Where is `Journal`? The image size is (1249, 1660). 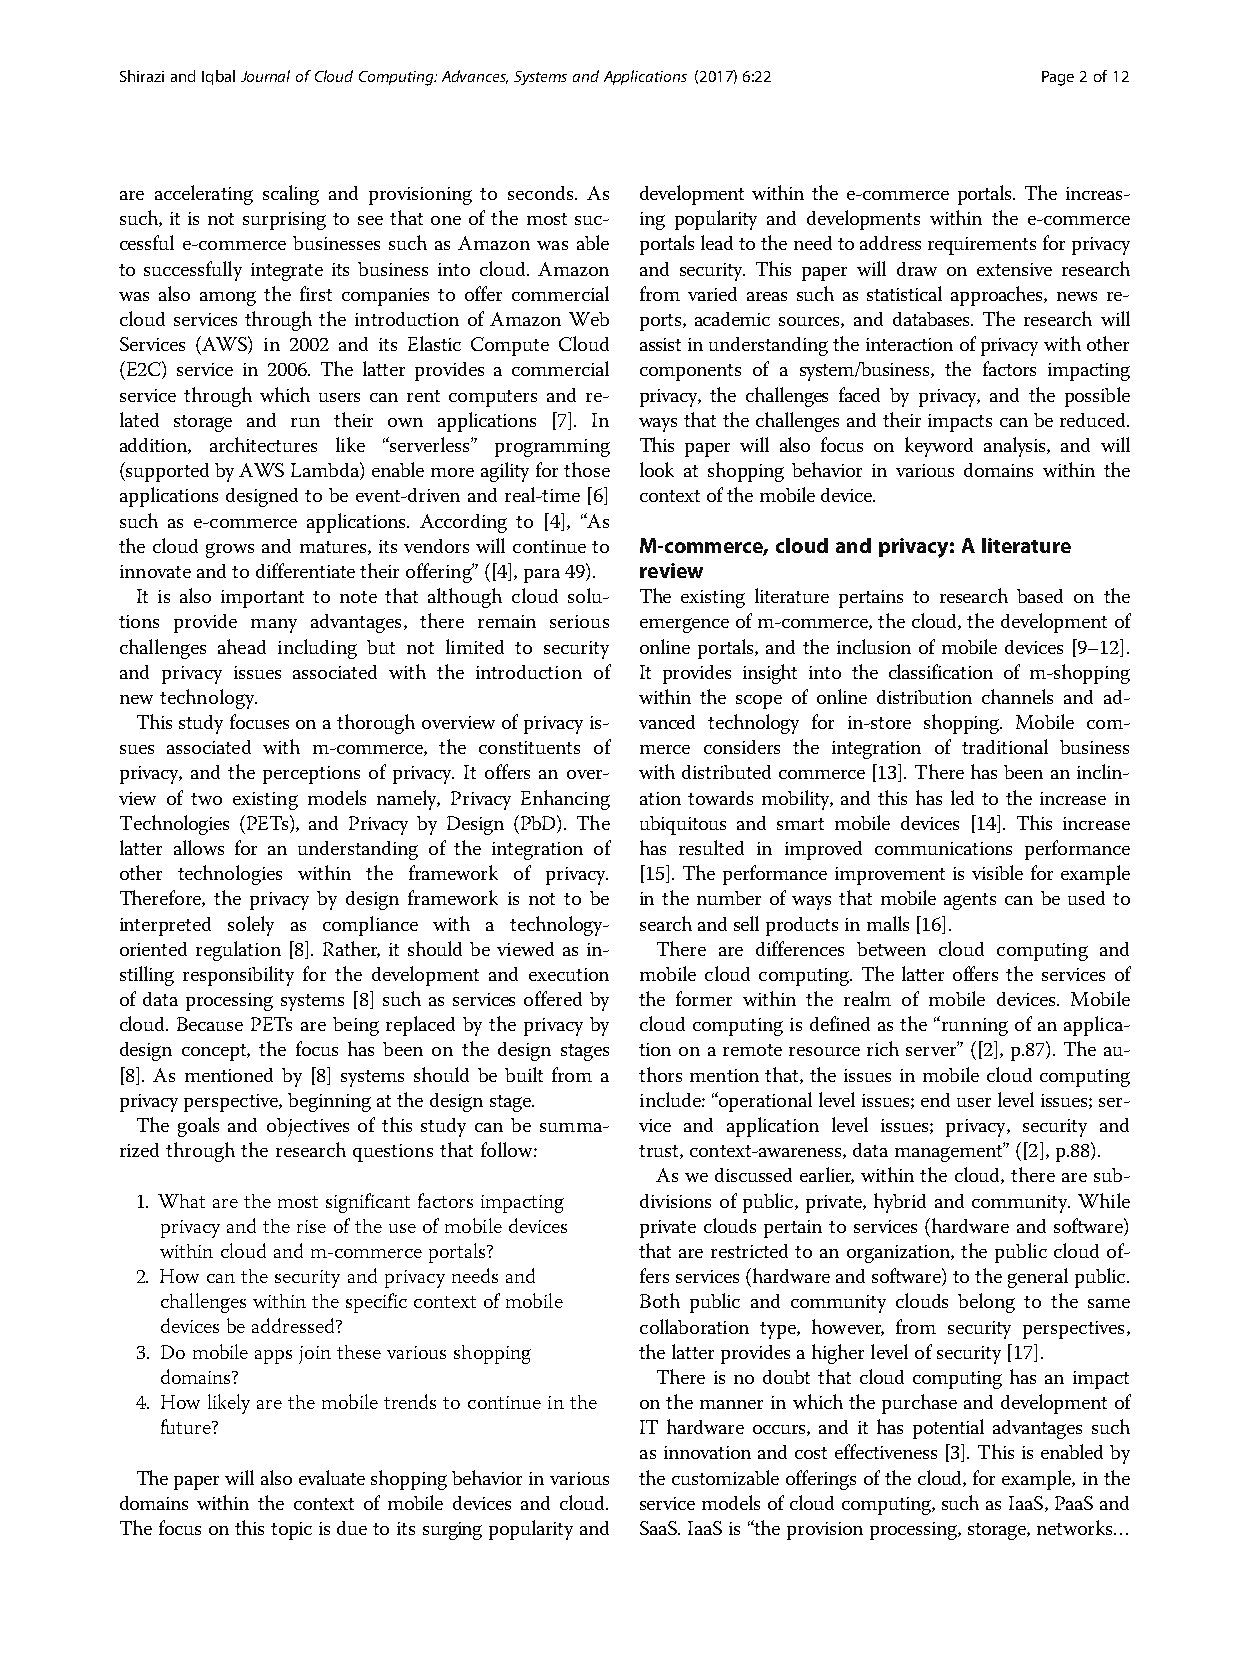
Journal is located at coordinates (265, 76).
